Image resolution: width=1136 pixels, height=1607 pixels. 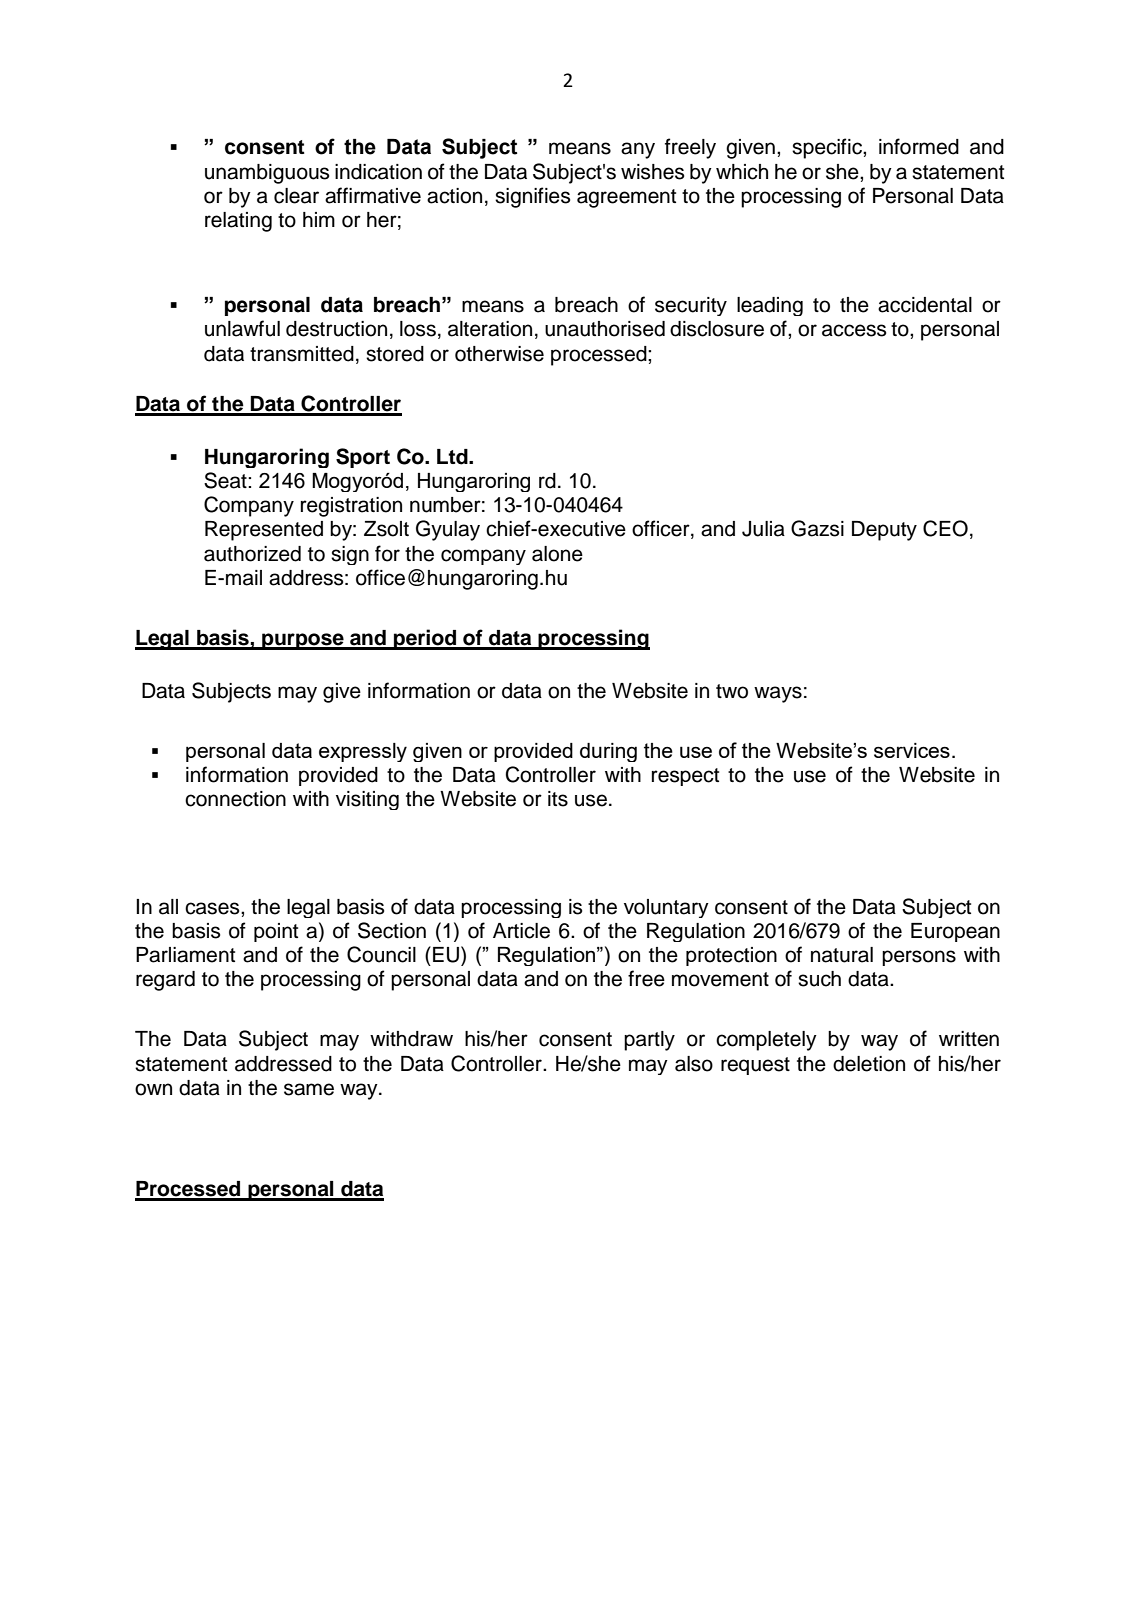 I want to click on Deputy, so click(x=884, y=531).
